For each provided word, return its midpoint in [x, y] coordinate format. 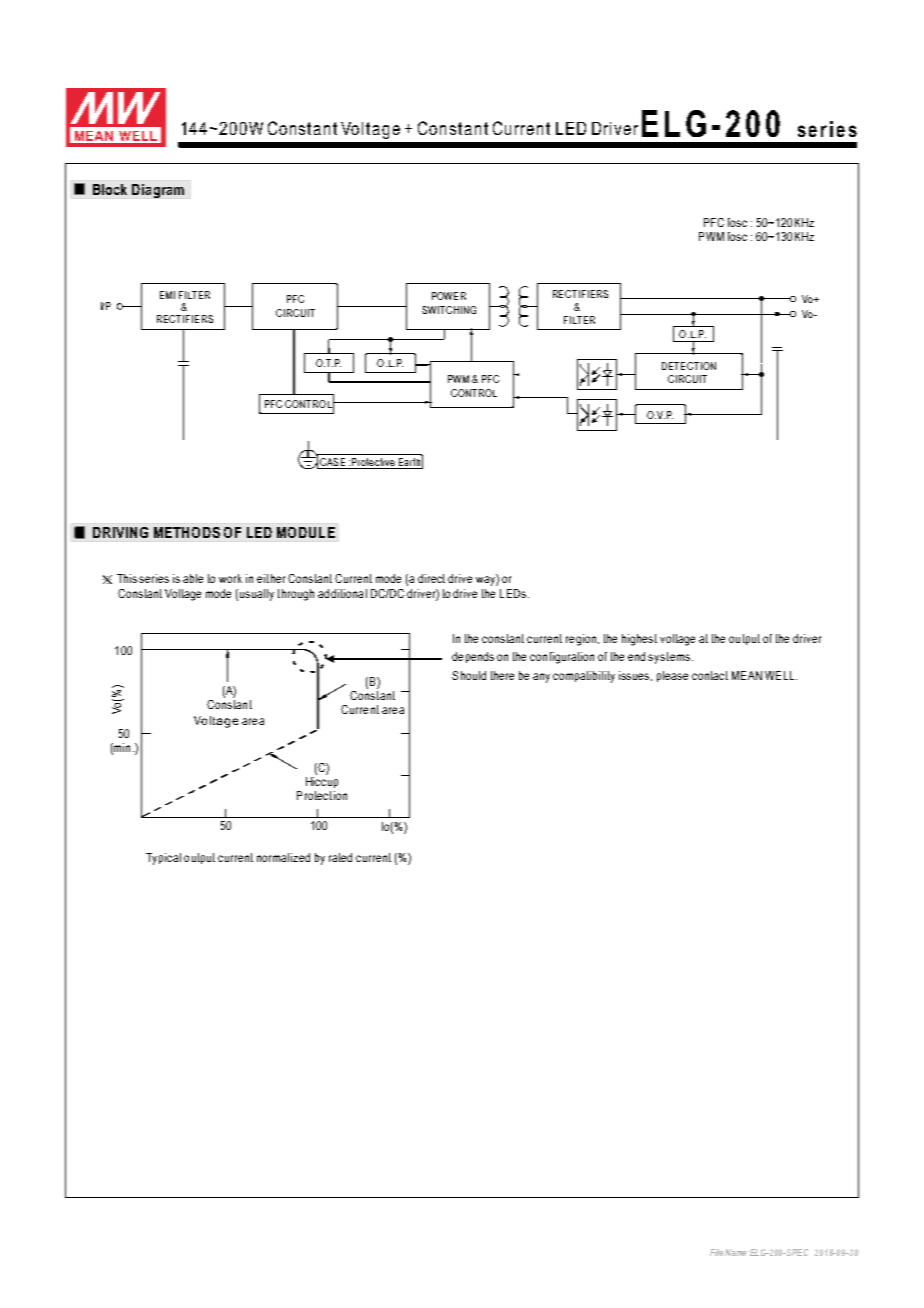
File [716, 1252]
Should [469, 675]
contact [710, 675]
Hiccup [322, 781]
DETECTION [689, 366]
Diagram [158, 191]
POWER [449, 296]
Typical [163, 859]
